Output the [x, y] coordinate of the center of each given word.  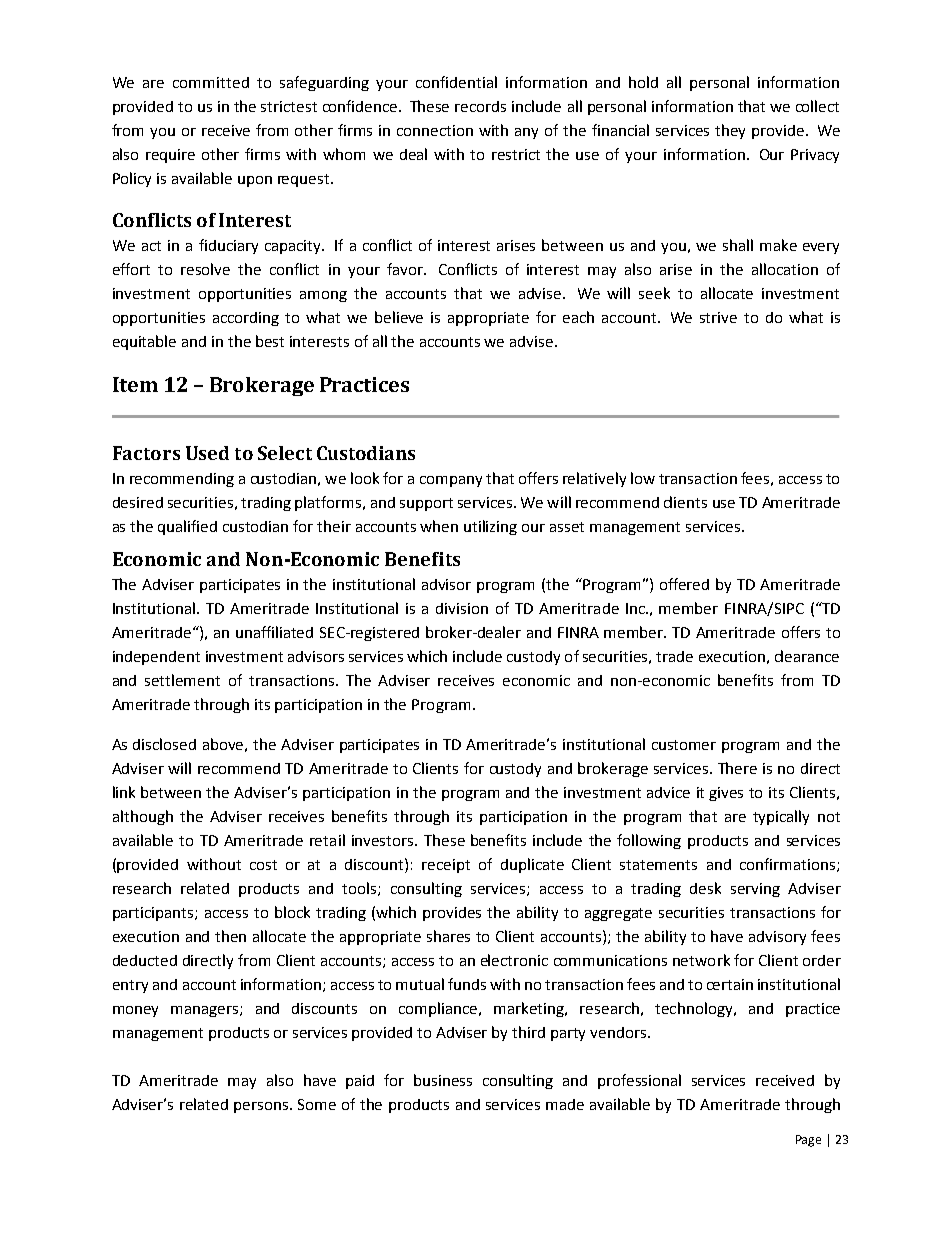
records [480, 106]
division [462, 608]
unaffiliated [274, 632]
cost [263, 865]
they [730, 131]
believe [399, 317]
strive [718, 317]
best [270, 341]
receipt [446, 866]
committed [211, 82]
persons [262, 1107]
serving [755, 890]
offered [684, 584]
